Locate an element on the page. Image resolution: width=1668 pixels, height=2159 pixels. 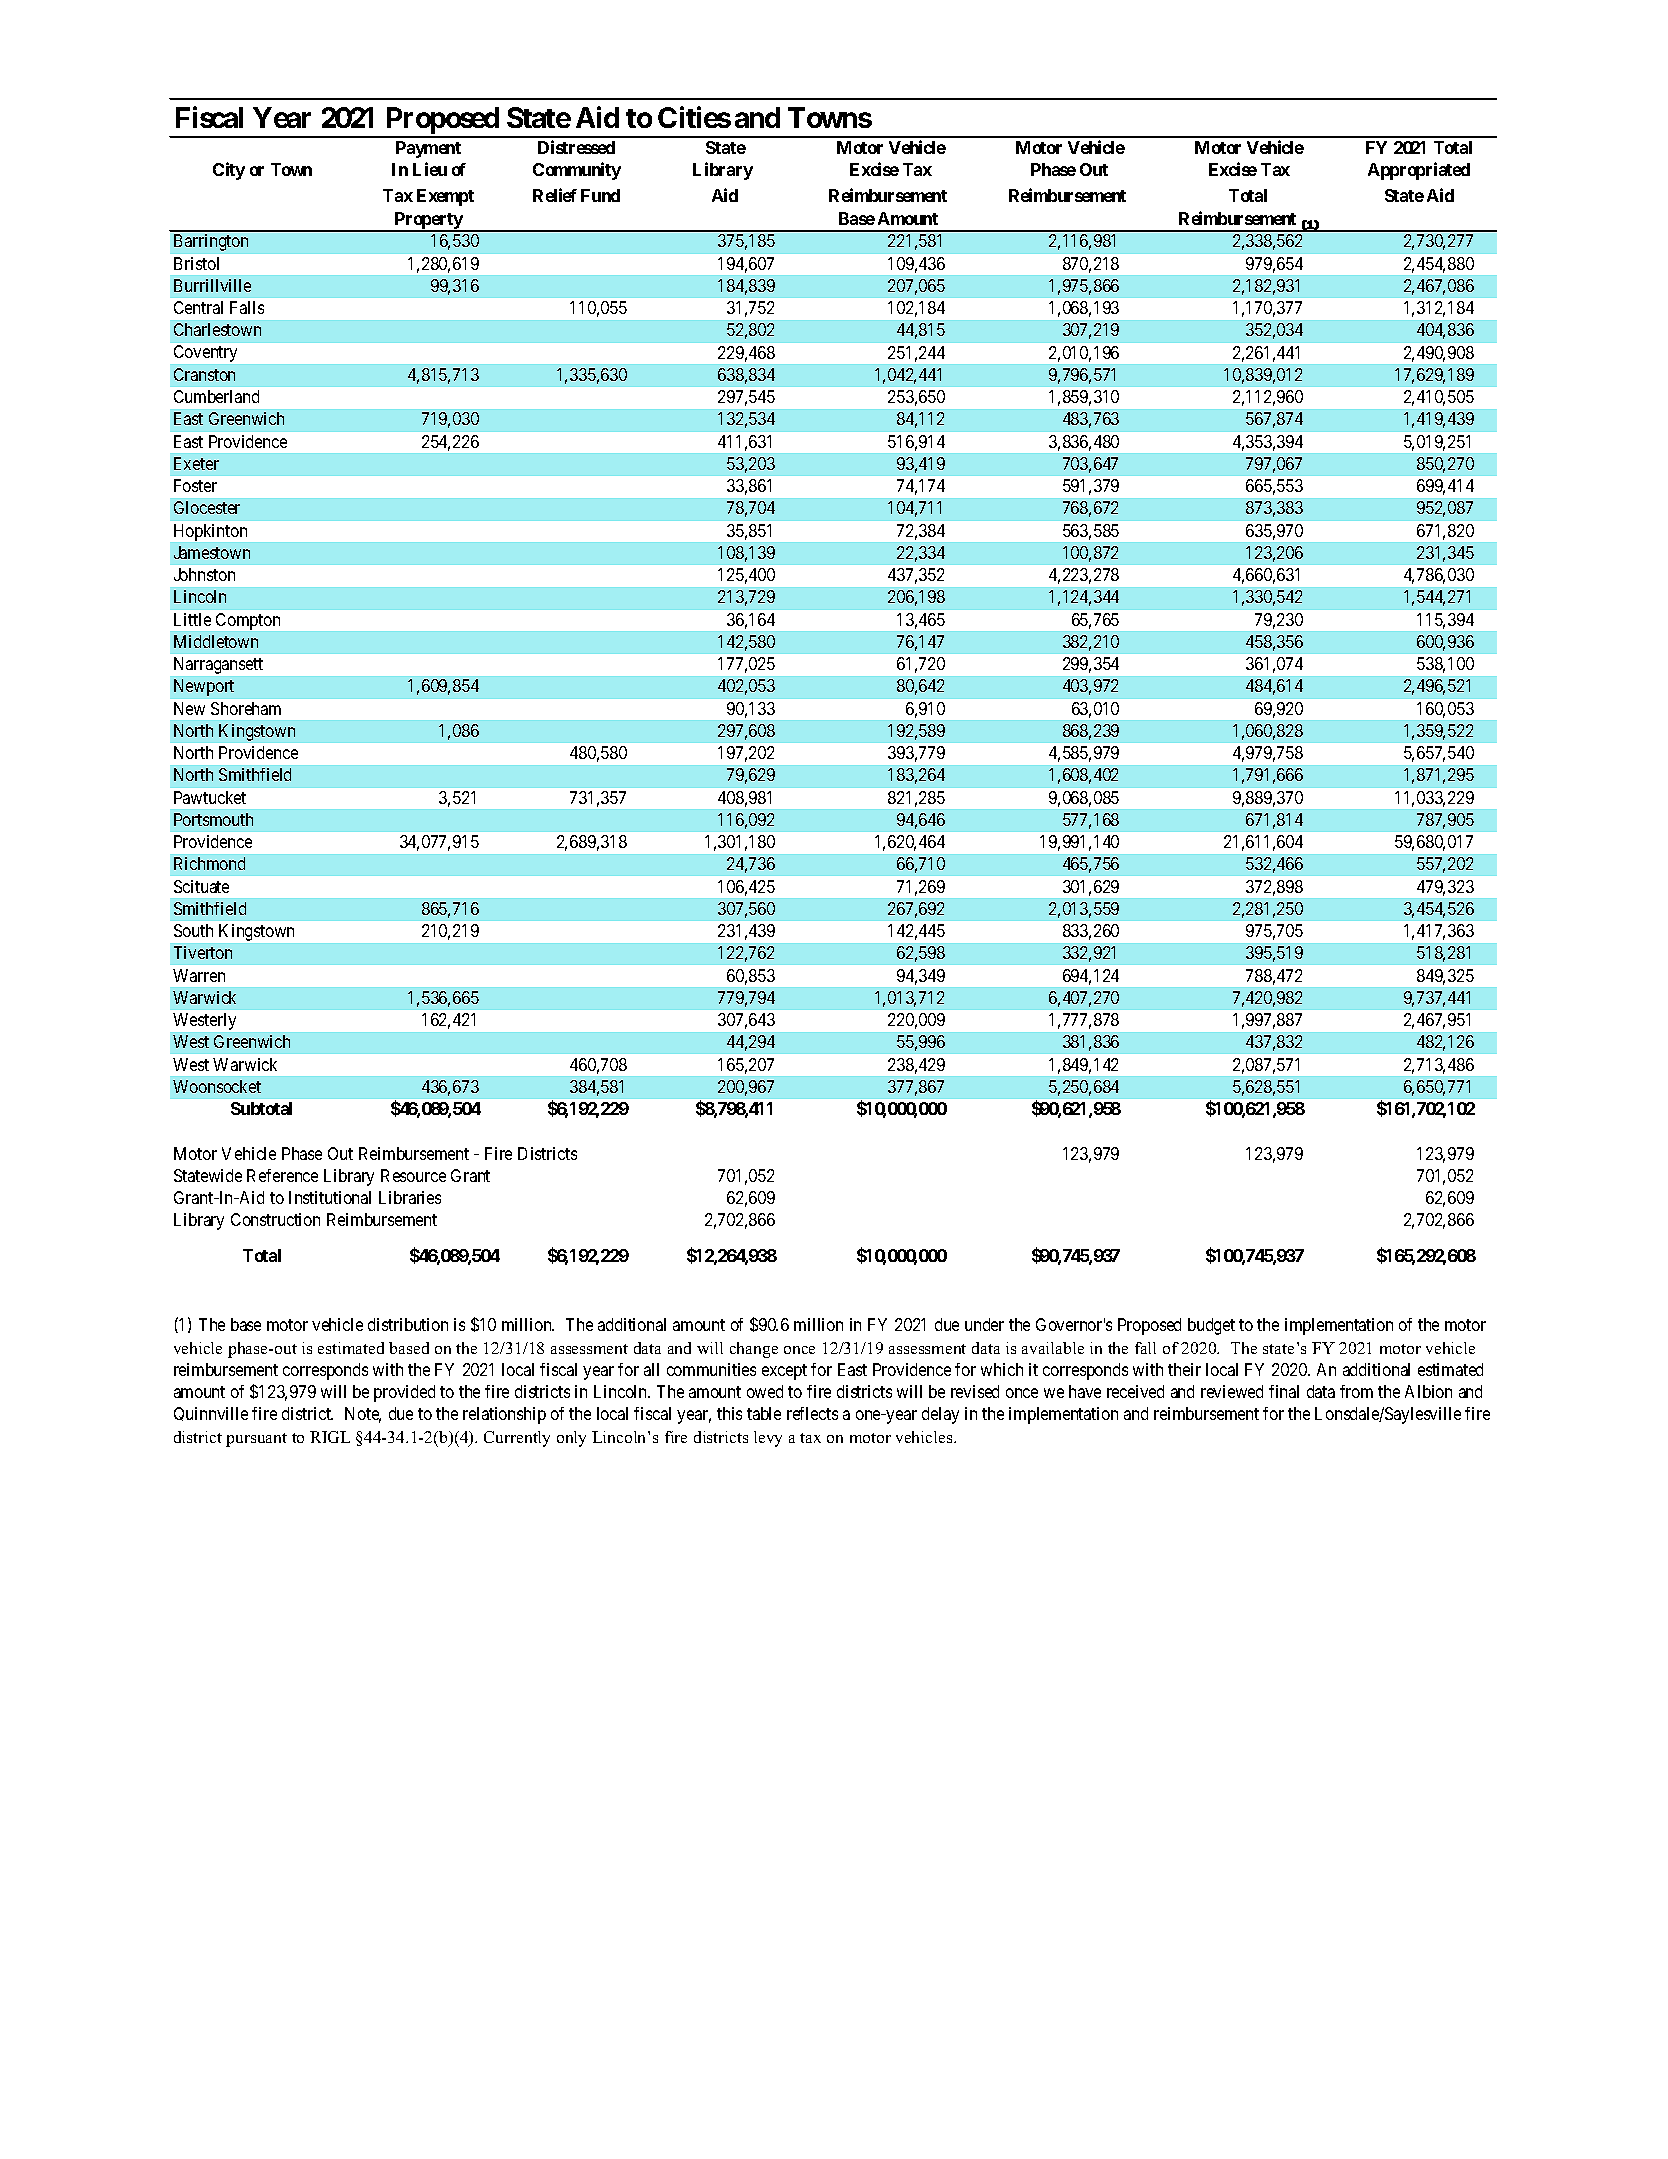
budget is located at coordinates (1211, 1326).
